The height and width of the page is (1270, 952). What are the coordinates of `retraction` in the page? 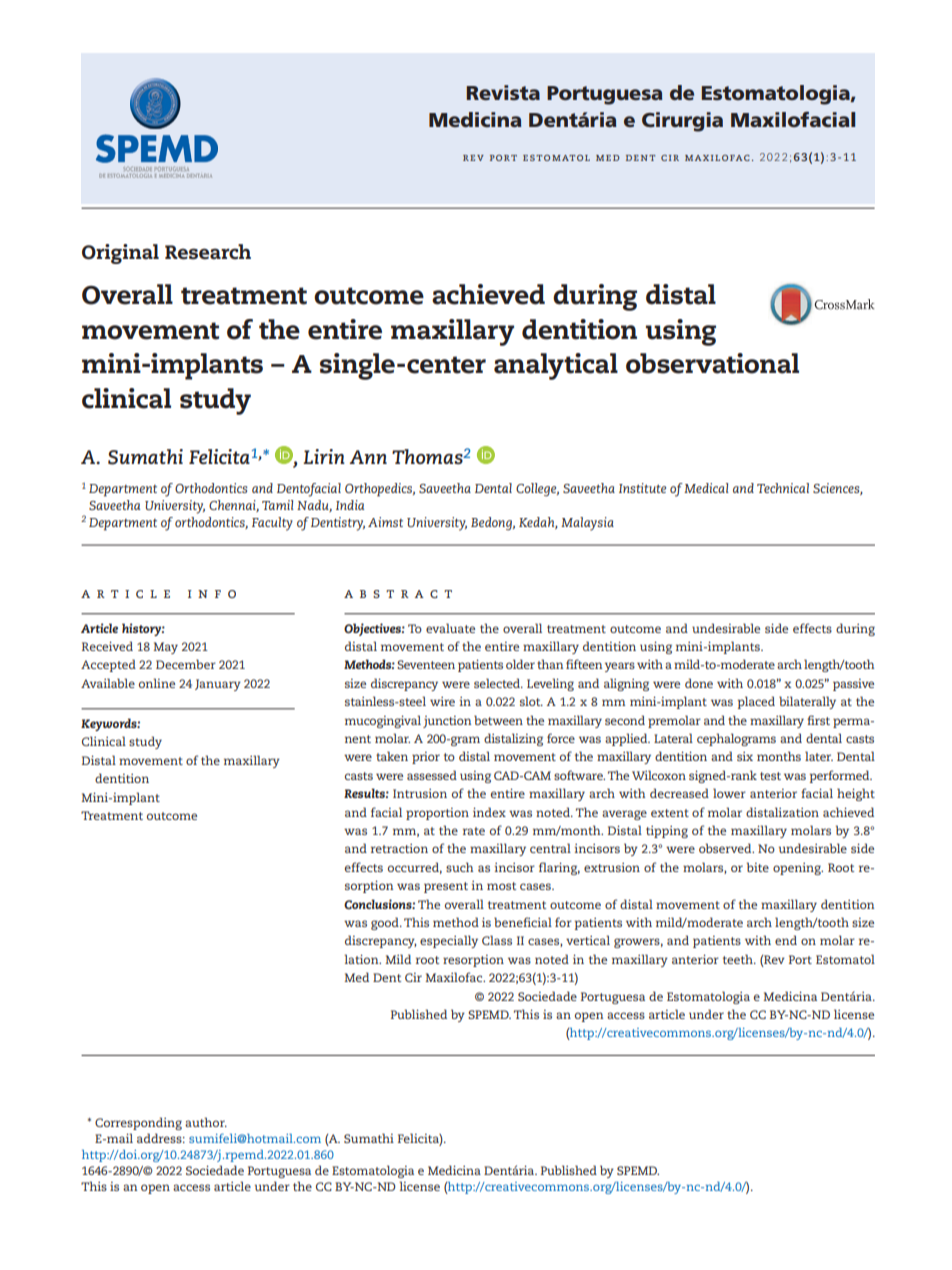 It's located at (399, 848).
